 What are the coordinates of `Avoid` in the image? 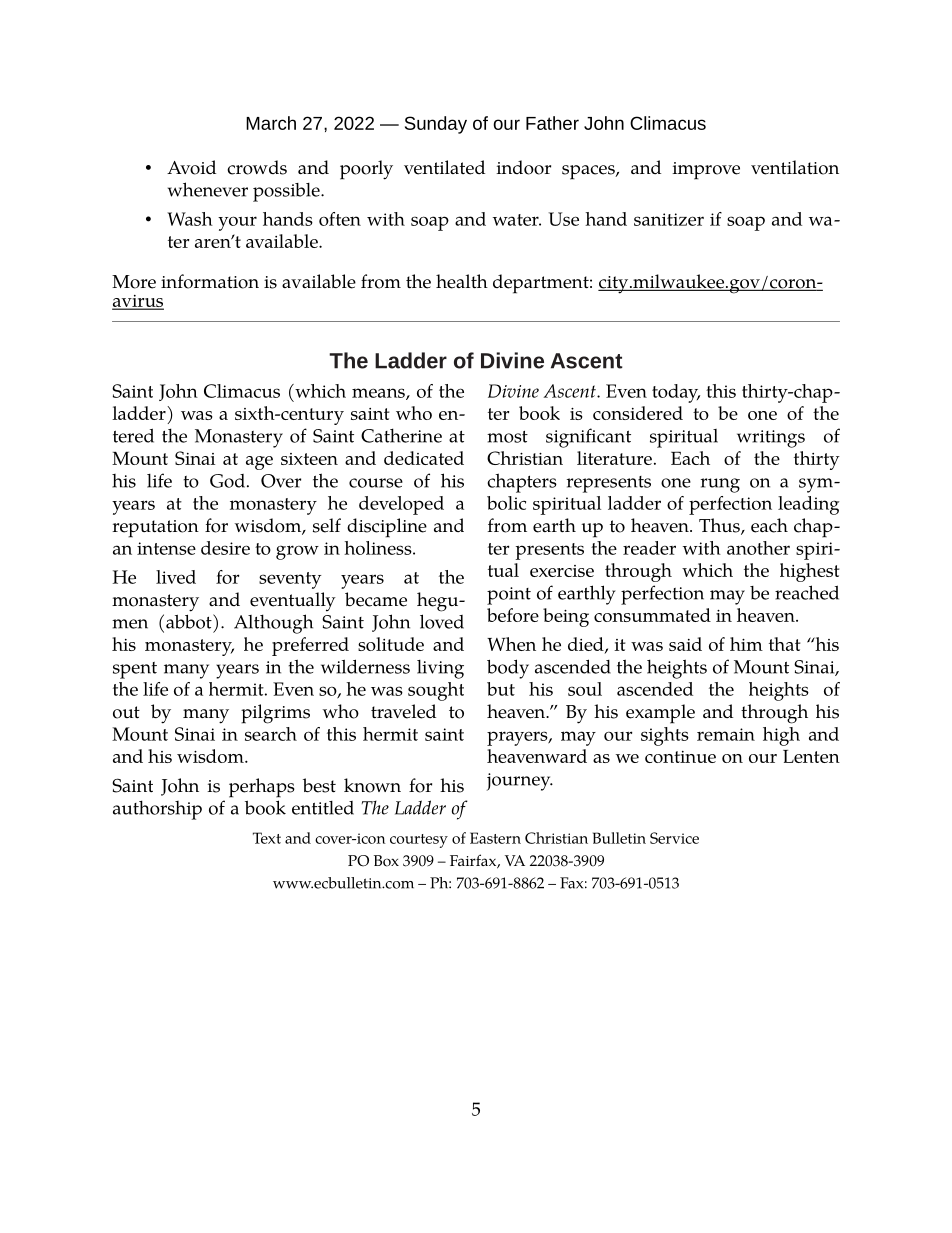 It's located at (191, 167).
